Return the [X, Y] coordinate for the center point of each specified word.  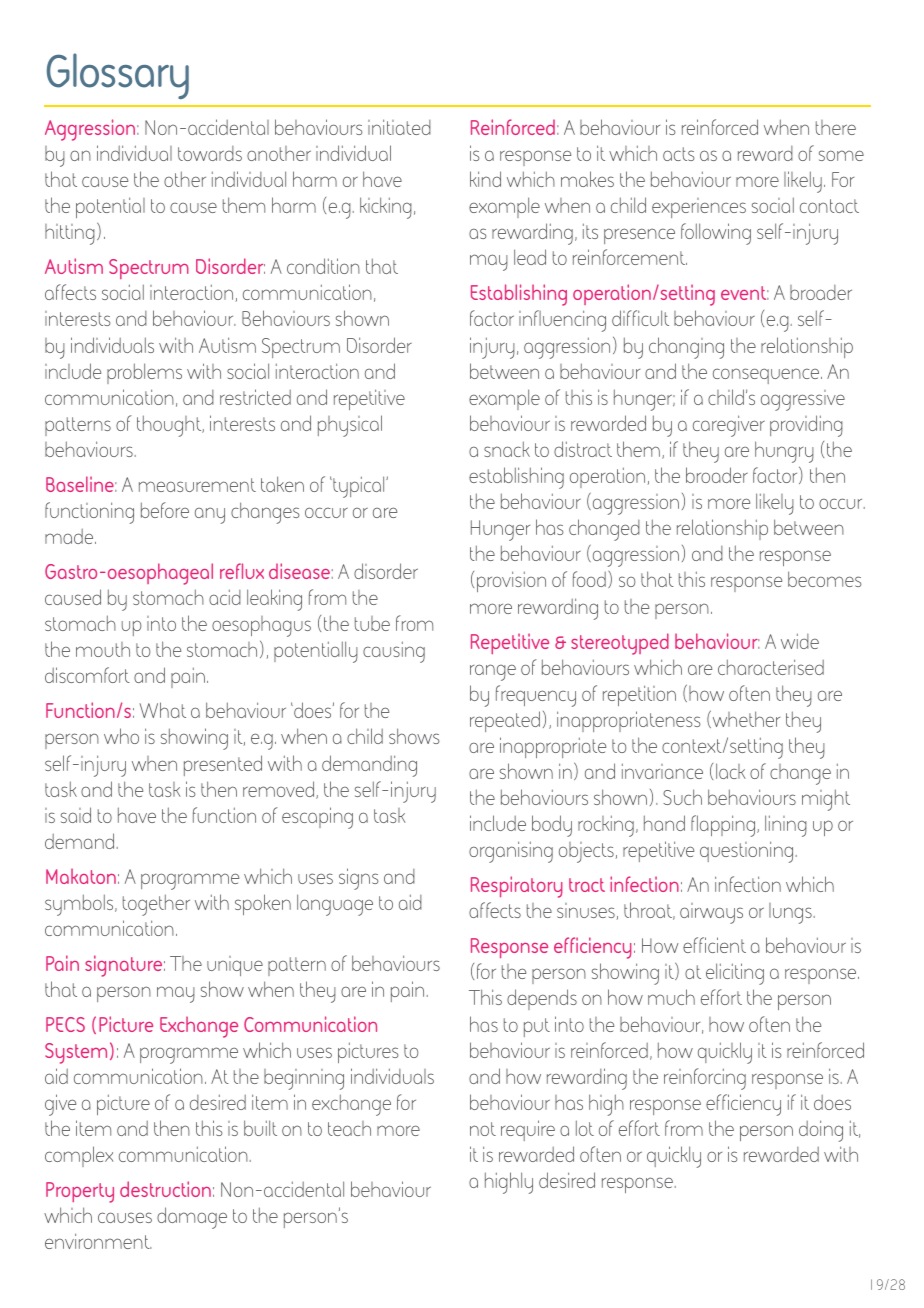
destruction [165, 1189]
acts [679, 154]
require [528, 1130]
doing [821, 1131]
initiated [399, 127]
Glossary [118, 76]
